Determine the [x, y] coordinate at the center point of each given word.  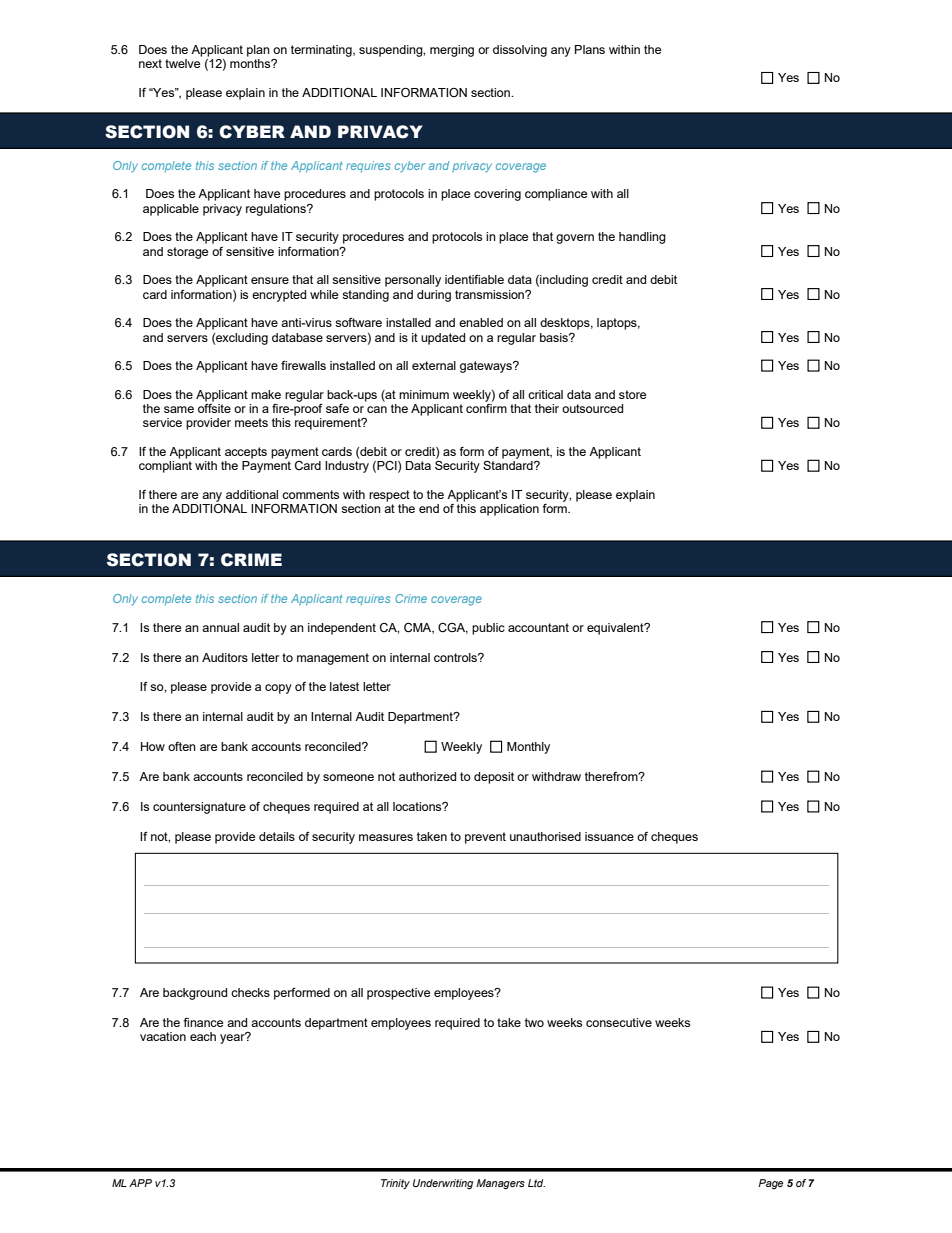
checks [250, 992]
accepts [246, 453]
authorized [427, 776]
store [632, 394]
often [182, 746]
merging [452, 51]
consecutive [619, 1022]
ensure [270, 280]
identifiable [474, 279]
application [509, 510]
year [233, 1038]
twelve [182, 63]
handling [642, 238]
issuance [609, 836]
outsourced [592, 408]
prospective [398, 994]
